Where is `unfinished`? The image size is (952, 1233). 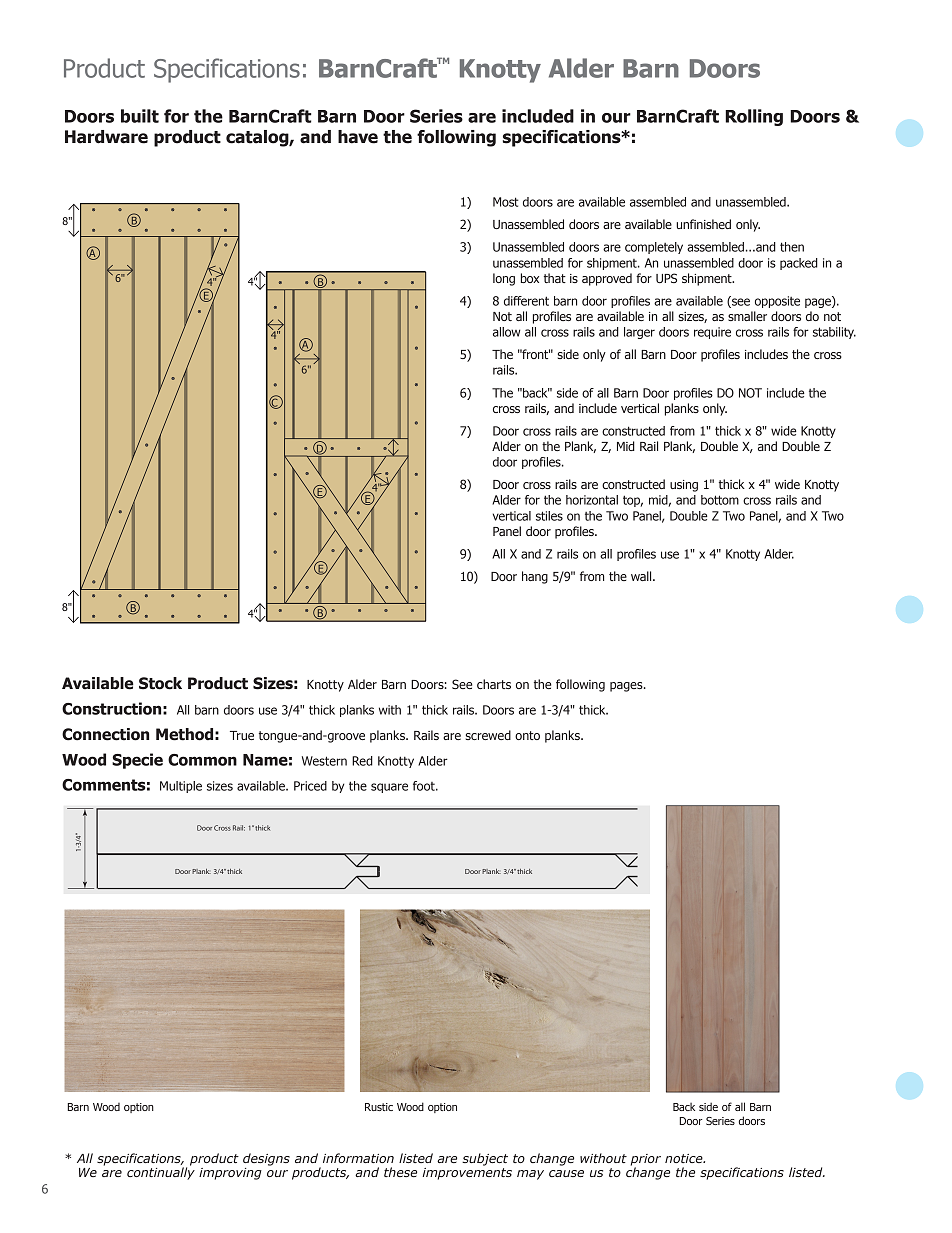 unfinished is located at coordinates (703, 224).
